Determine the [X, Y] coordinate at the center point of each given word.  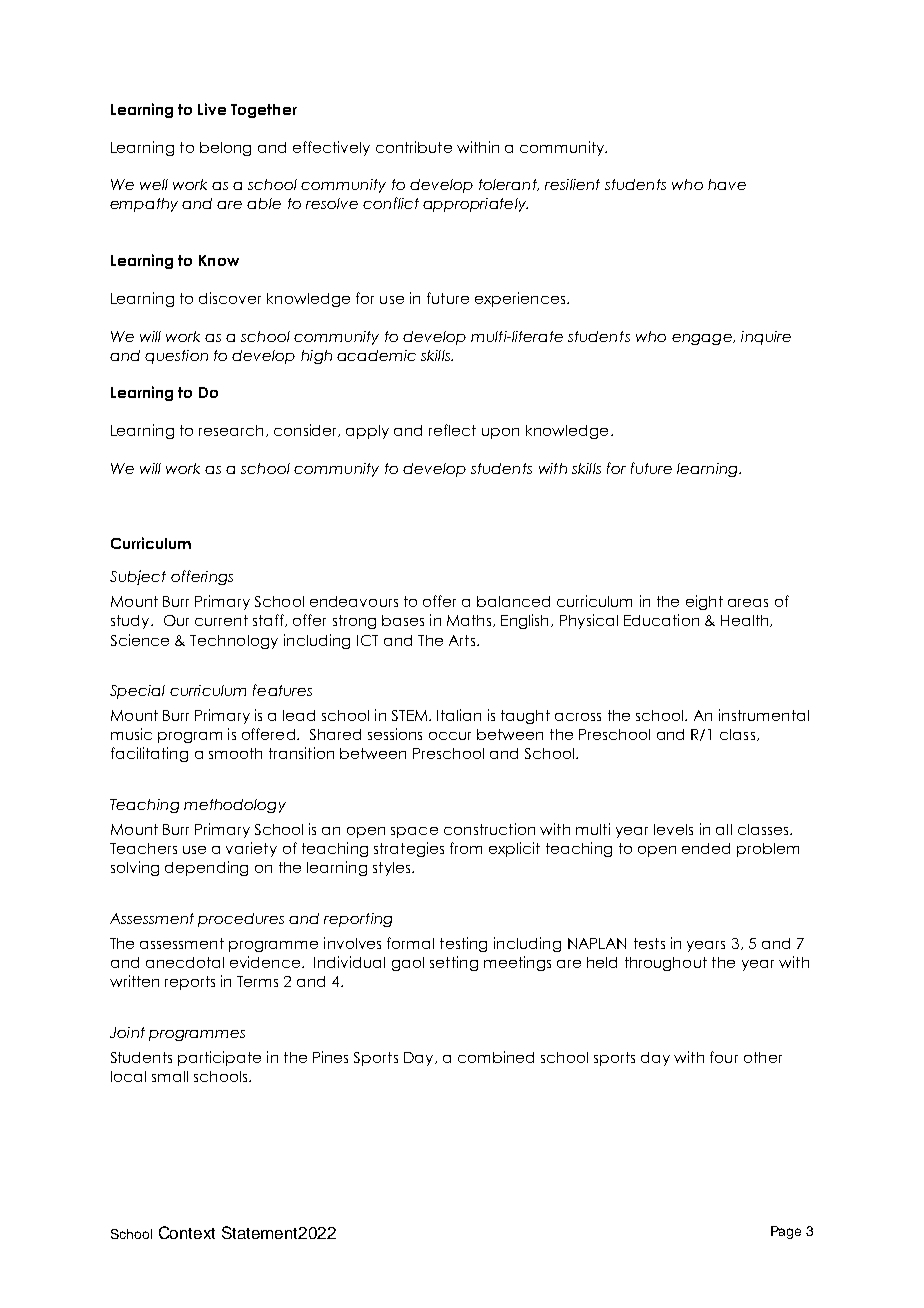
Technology [234, 642]
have [727, 184]
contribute [414, 147]
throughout [666, 964]
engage [703, 339]
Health [746, 621]
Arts [463, 640]
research [231, 430]
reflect [452, 430]
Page [786, 1232]
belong [225, 149]
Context [187, 1232]
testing [463, 944]
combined [496, 1057]
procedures [241, 920]
